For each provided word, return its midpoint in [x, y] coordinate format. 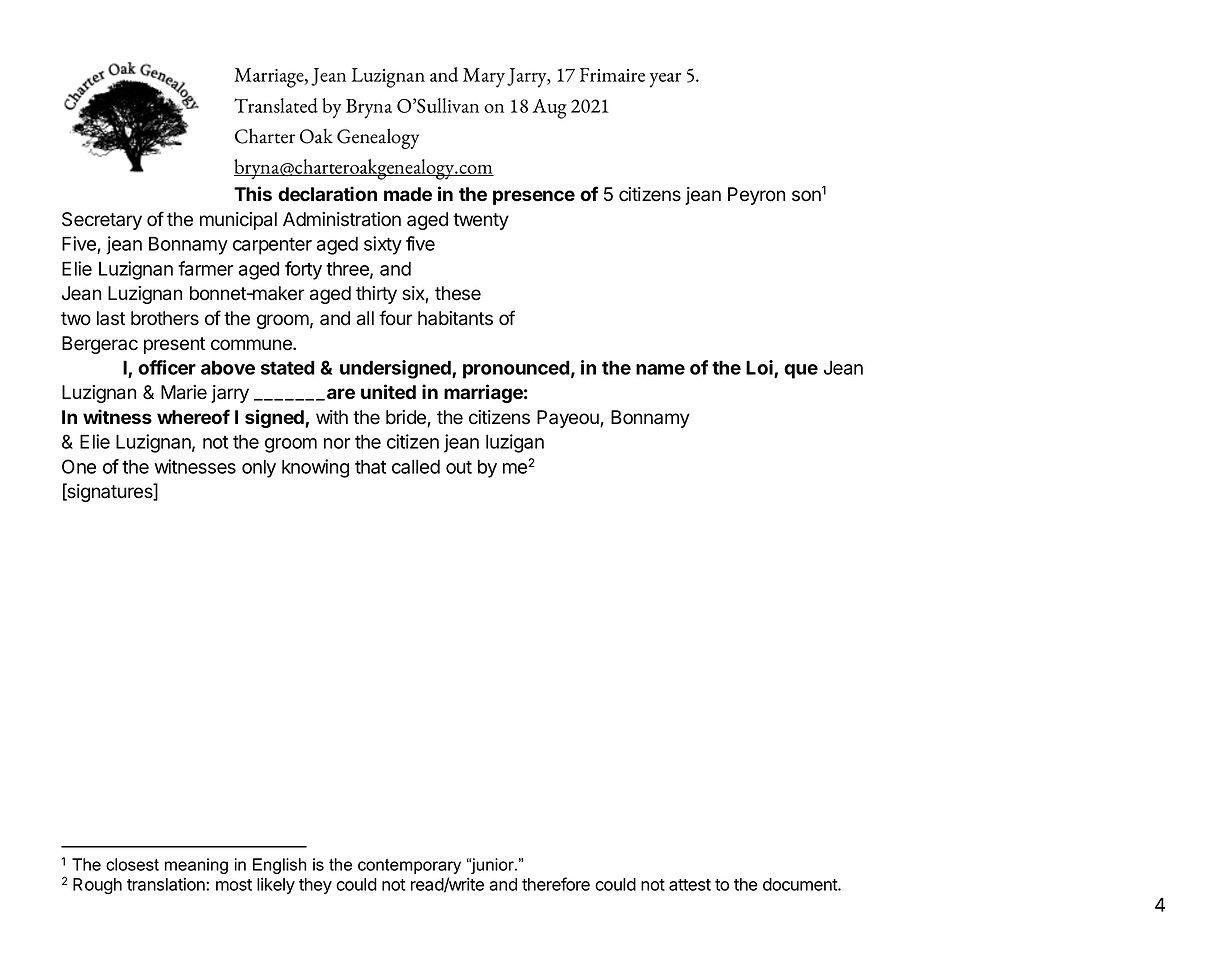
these [458, 293]
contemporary [409, 866]
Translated [276, 105]
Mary [484, 78]
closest [132, 864]
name [660, 369]
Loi [760, 368]
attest [690, 885]
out [459, 467]
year [665, 80]
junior [492, 866]
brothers [165, 318]
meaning [196, 866]
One [79, 466]
